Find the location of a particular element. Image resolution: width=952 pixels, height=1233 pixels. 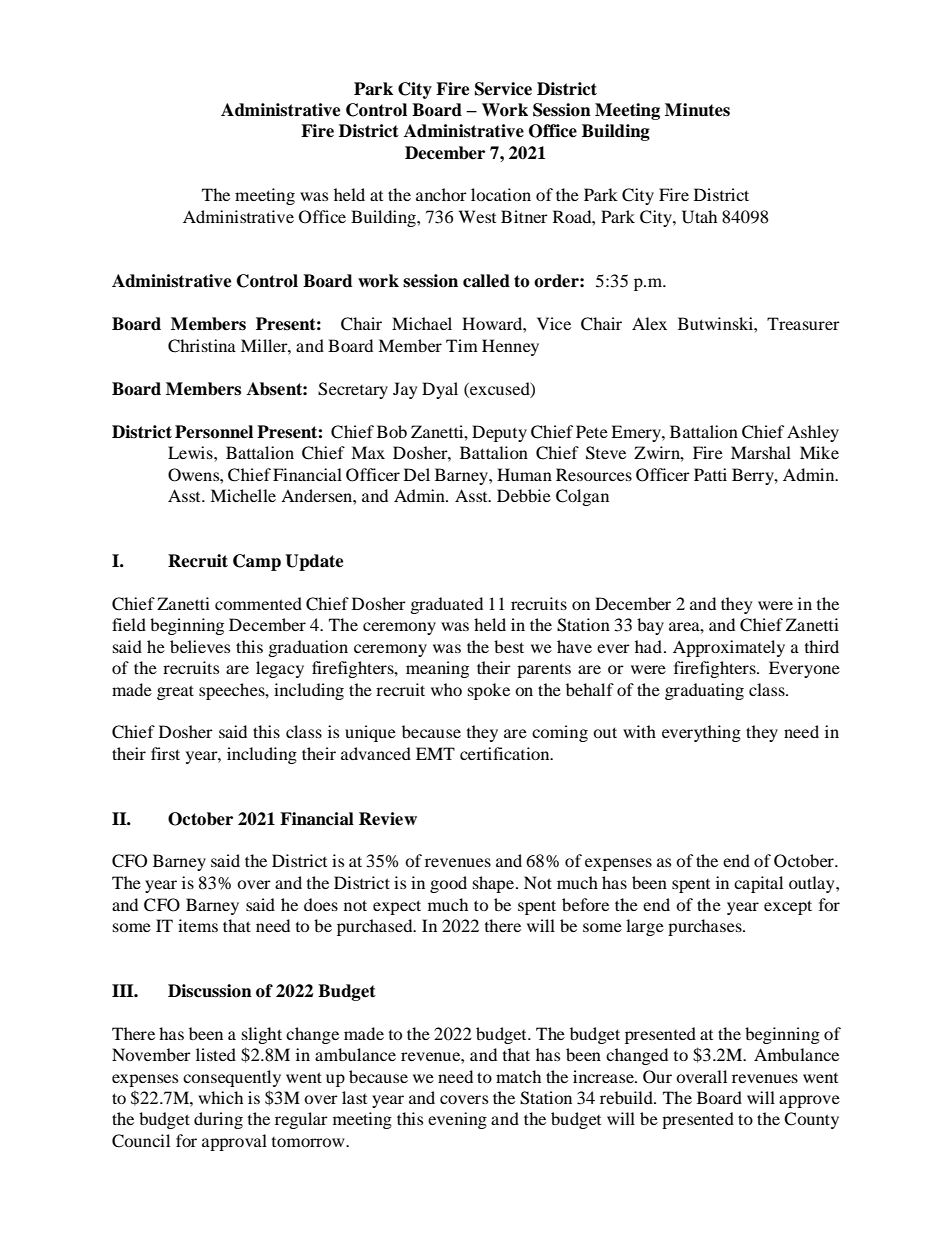

spoke is located at coordinates (489, 691).
